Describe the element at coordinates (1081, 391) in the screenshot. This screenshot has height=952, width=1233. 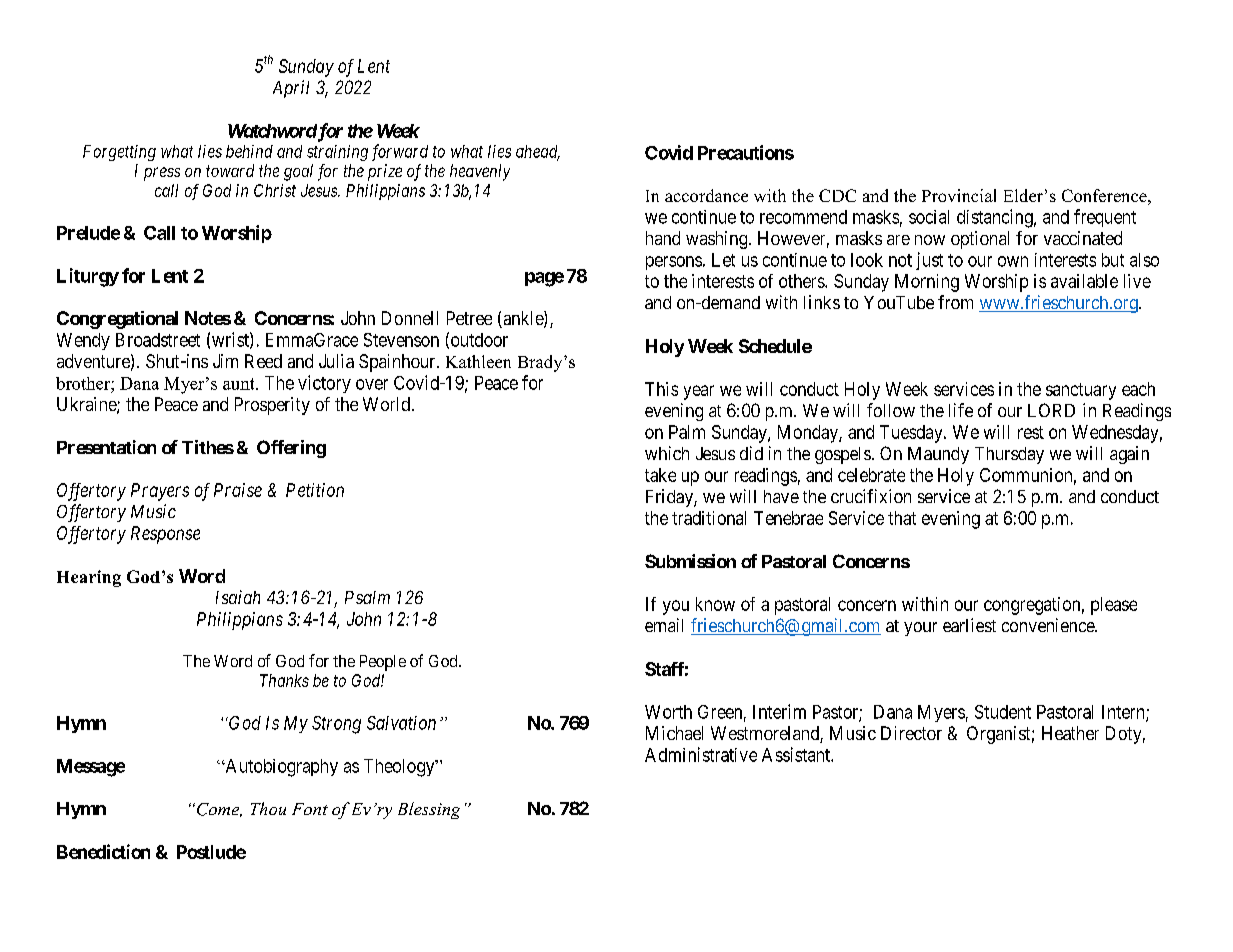
I see `sanctuary` at that location.
